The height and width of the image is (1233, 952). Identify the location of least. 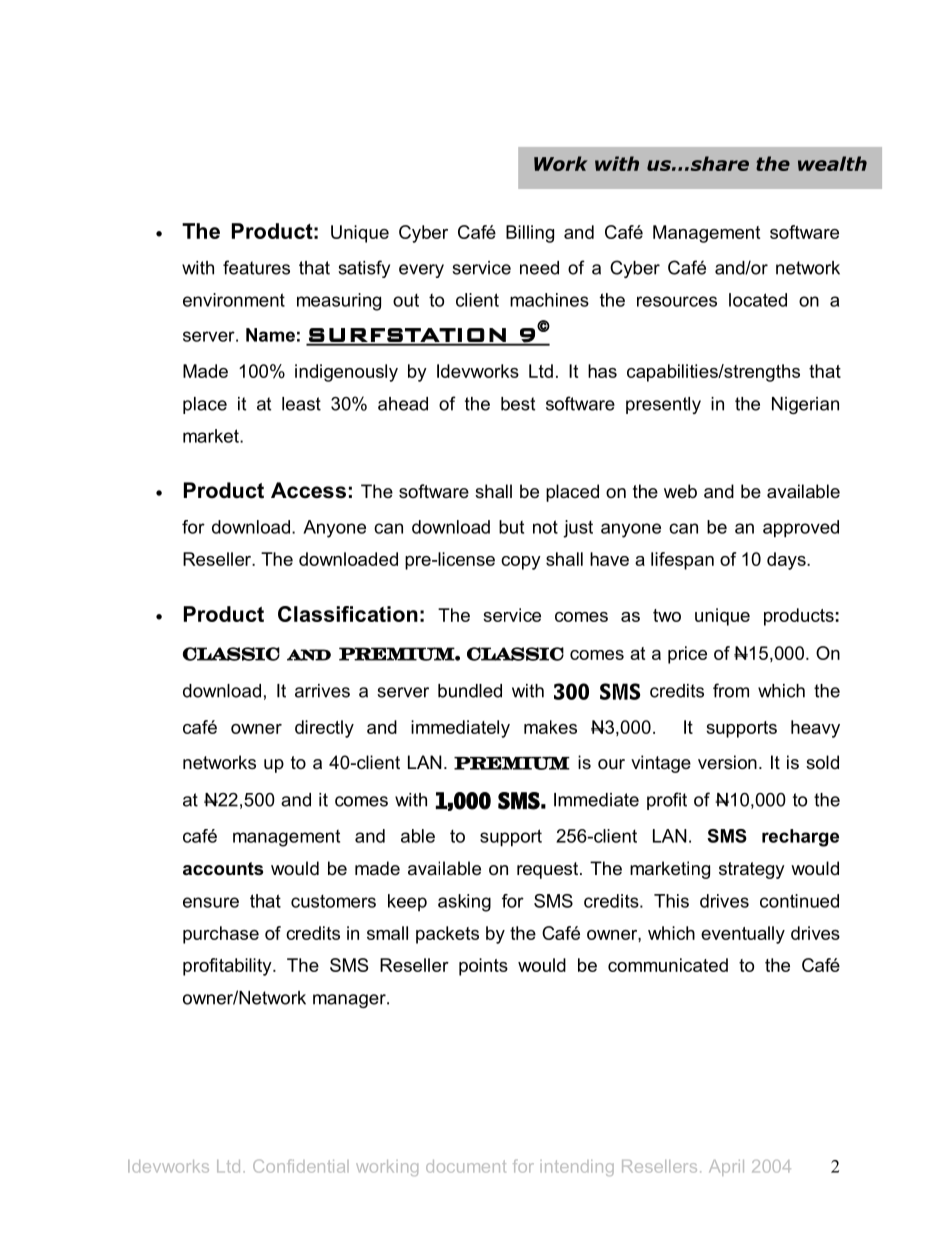
(301, 404).
